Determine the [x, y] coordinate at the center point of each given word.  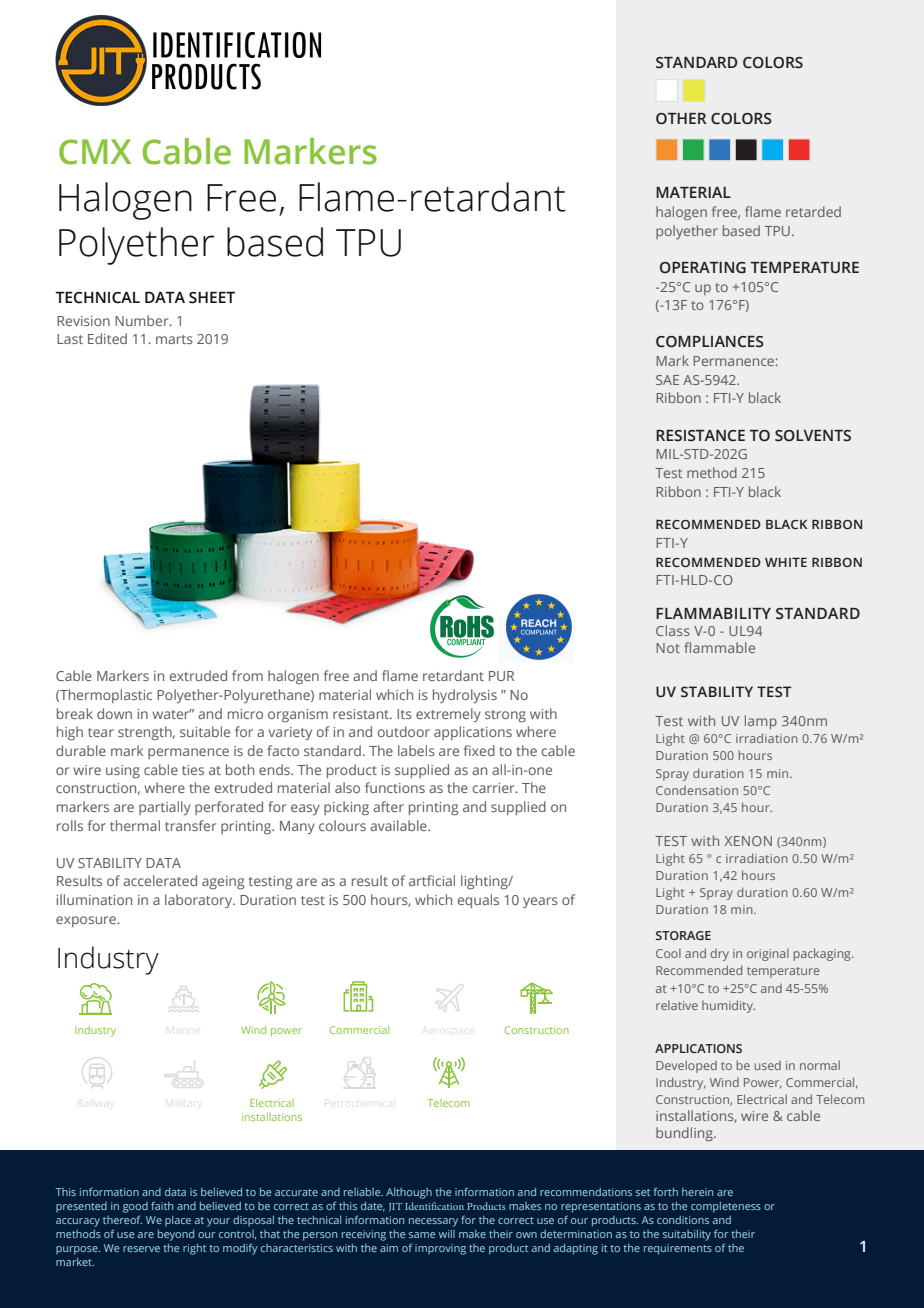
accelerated [160, 880]
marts [174, 339]
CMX [95, 152]
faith [162, 1205]
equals [478, 901]
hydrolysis [465, 696]
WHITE [786, 562]
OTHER [681, 119]
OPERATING [703, 268]
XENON [748, 841]
